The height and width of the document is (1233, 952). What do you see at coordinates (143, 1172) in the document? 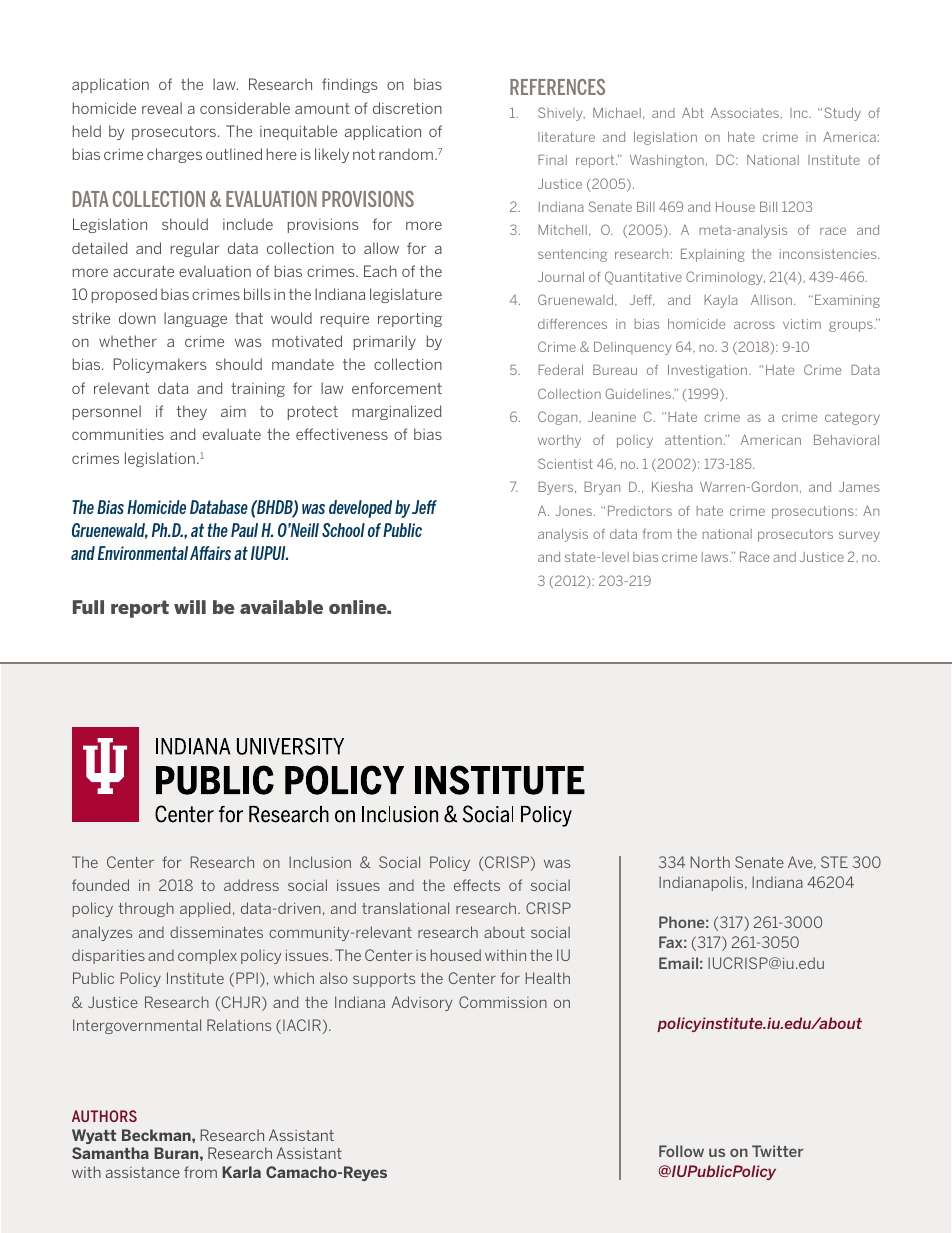
I see `assistance` at bounding box center [143, 1172].
